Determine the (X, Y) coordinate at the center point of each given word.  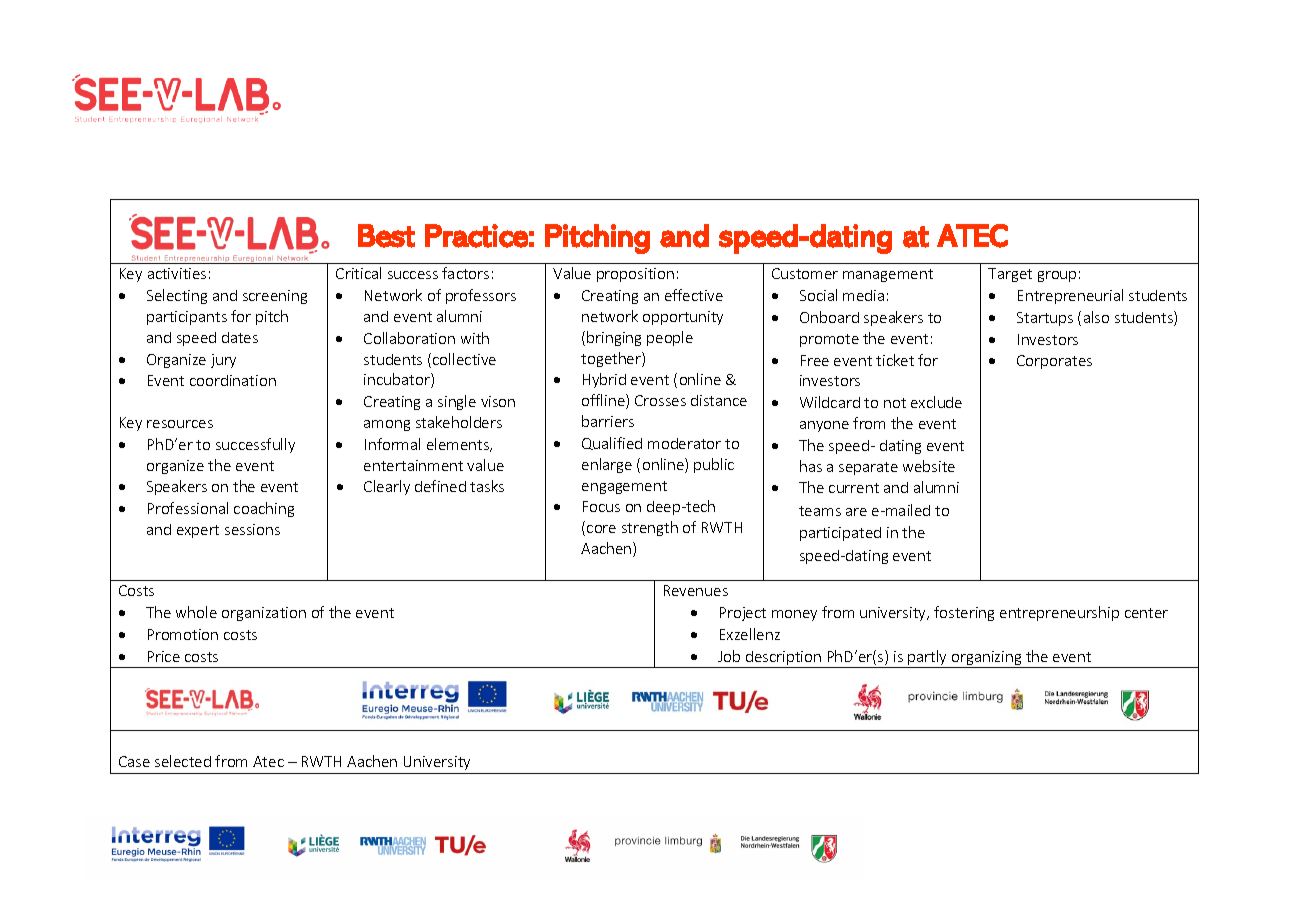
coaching (264, 509)
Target (1010, 275)
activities (177, 273)
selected (183, 761)
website (929, 466)
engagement (624, 487)
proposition (635, 275)
